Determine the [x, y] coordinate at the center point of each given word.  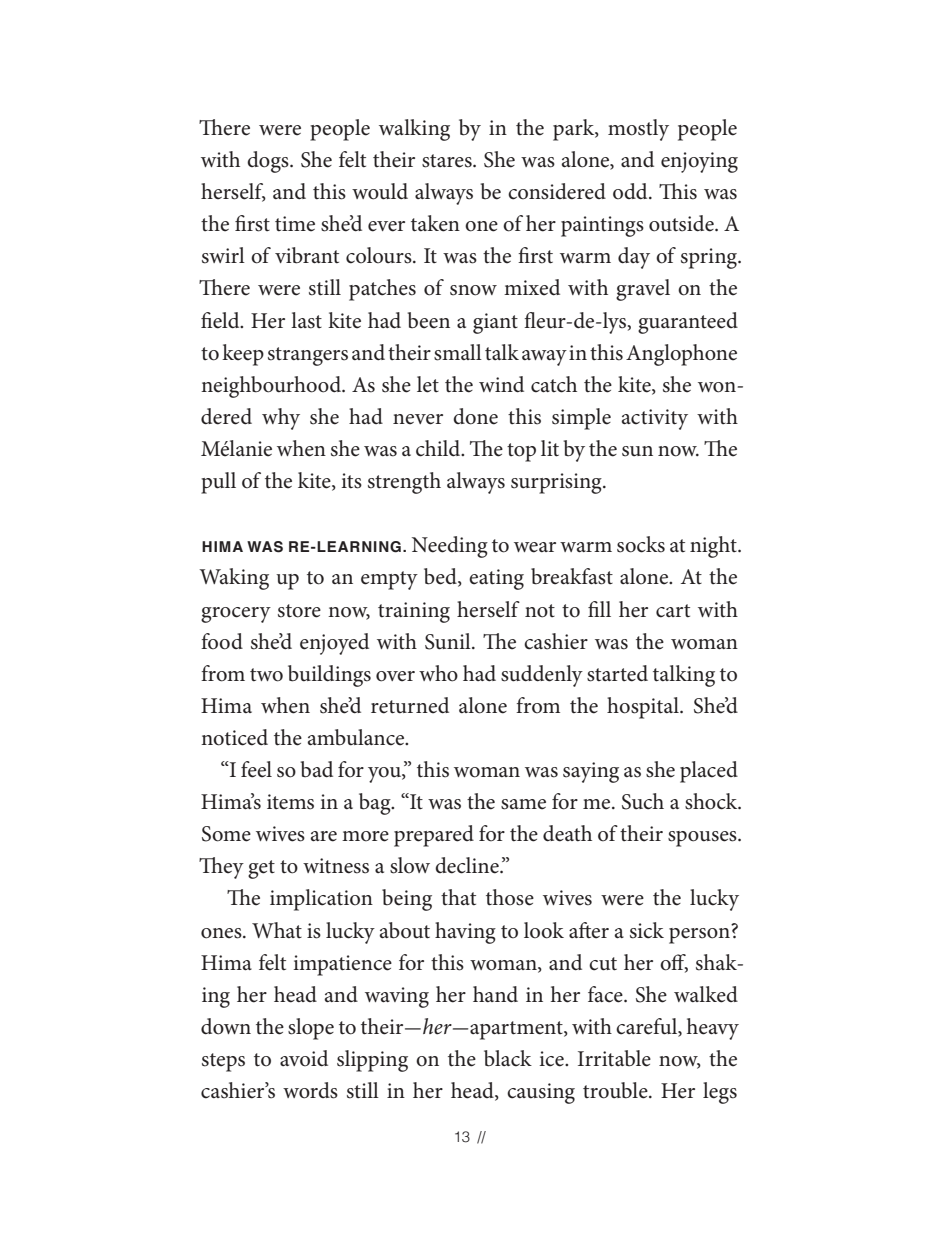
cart [673, 611]
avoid [304, 1058]
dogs [269, 162]
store [299, 611]
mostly [638, 130]
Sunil [449, 641]
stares [448, 161]
